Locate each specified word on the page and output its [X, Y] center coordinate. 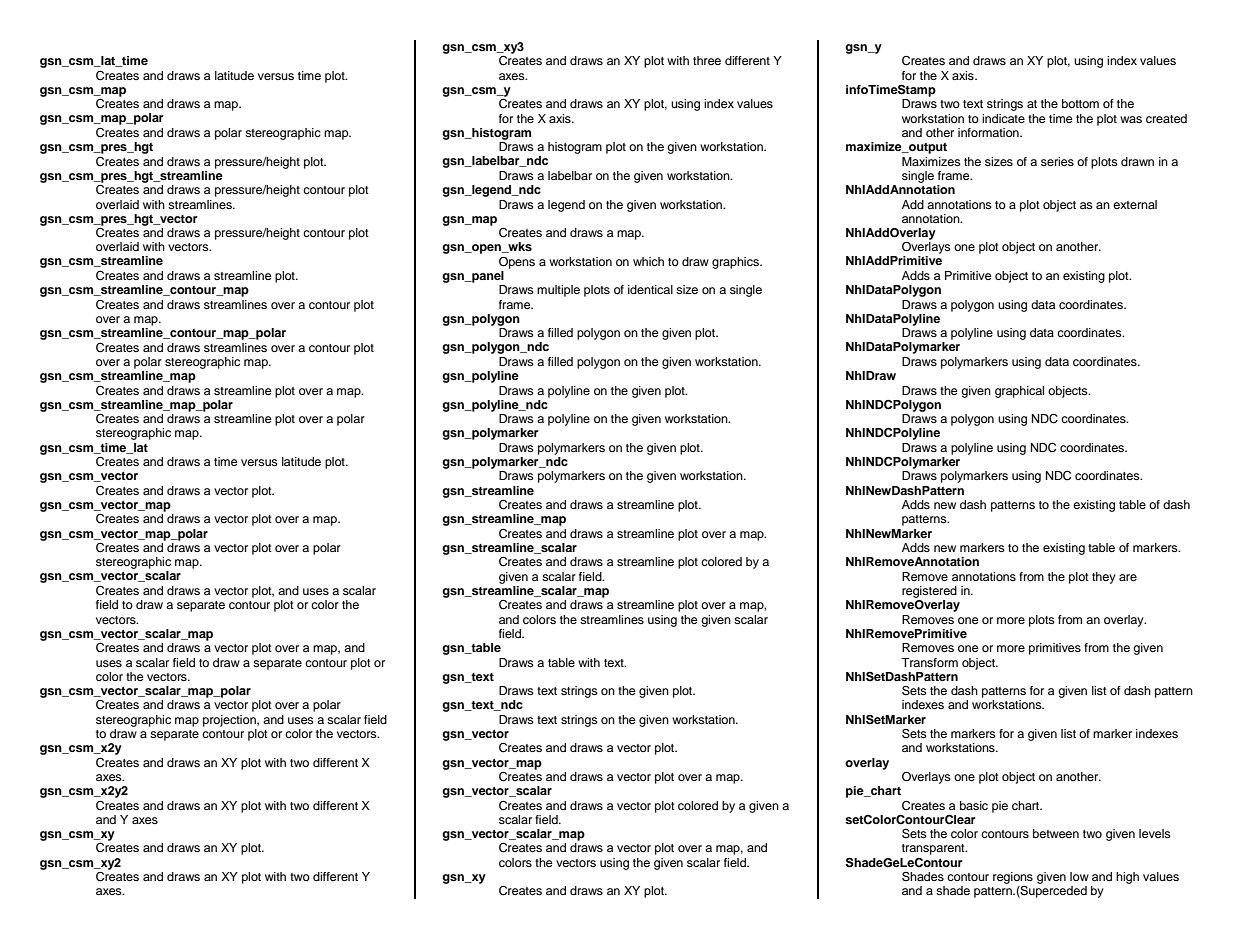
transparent [934, 849]
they [1104, 578]
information [989, 132]
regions [1013, 878]
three [707, 60]
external [1135, 204]
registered [929, 592]
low [1079, 876]
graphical [1019, 392]
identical [650, 289]
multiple [558, 291]
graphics [736, 263]
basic [974, 805]
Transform [929, 662]
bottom [1080, 103]
